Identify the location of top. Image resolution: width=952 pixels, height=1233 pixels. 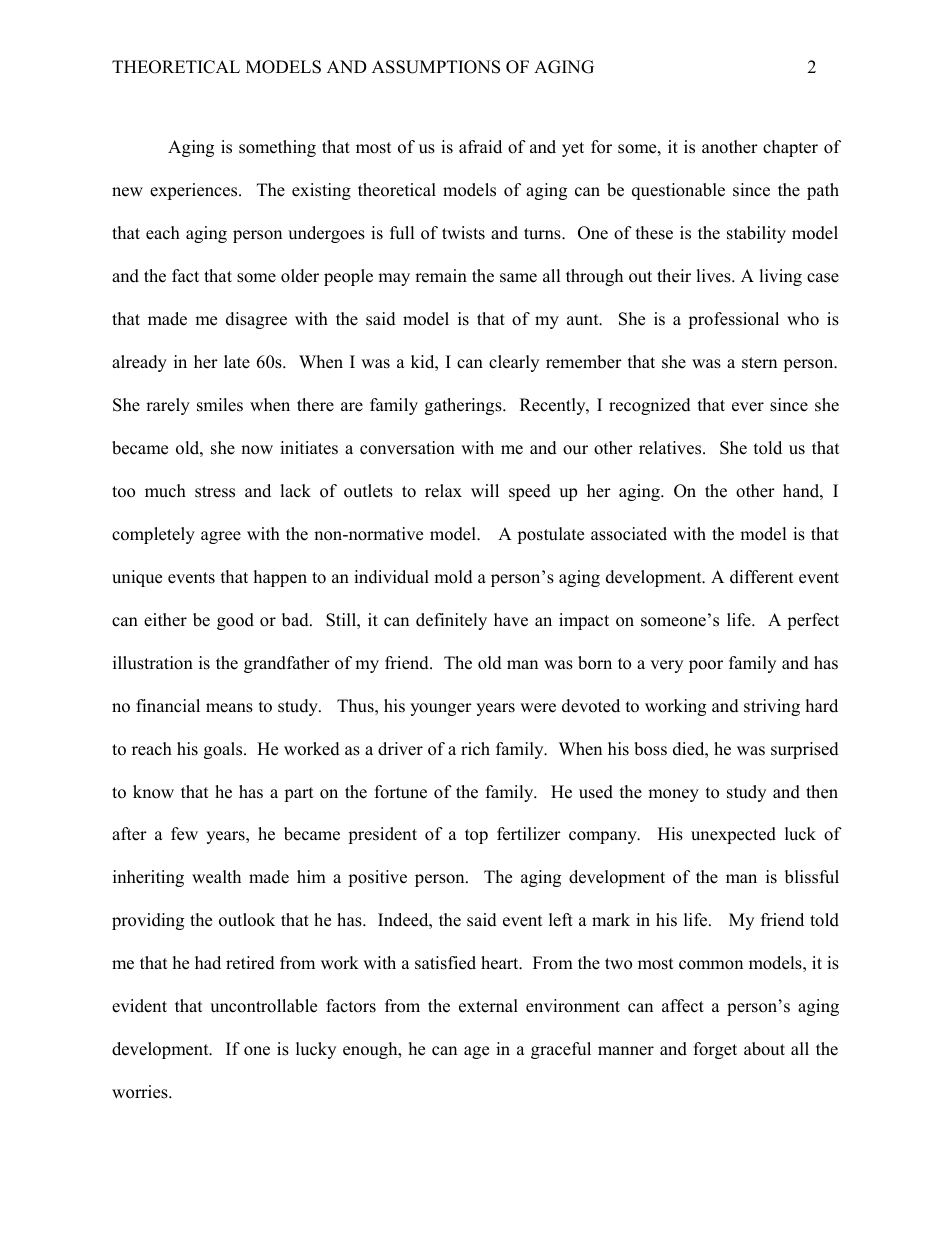
(476, 836).
